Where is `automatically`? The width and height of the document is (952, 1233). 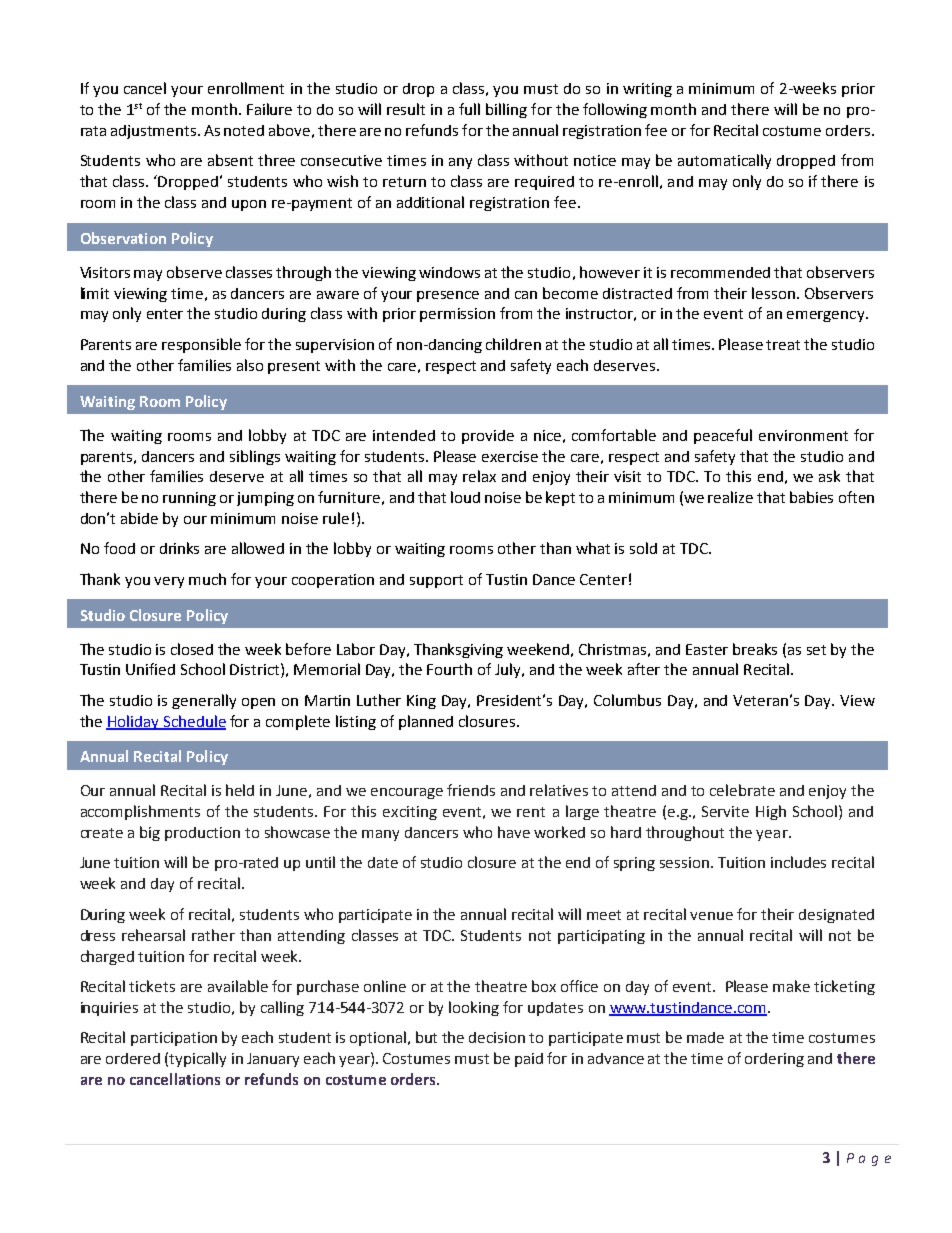 automatically is located at coordinates (724, 161).
